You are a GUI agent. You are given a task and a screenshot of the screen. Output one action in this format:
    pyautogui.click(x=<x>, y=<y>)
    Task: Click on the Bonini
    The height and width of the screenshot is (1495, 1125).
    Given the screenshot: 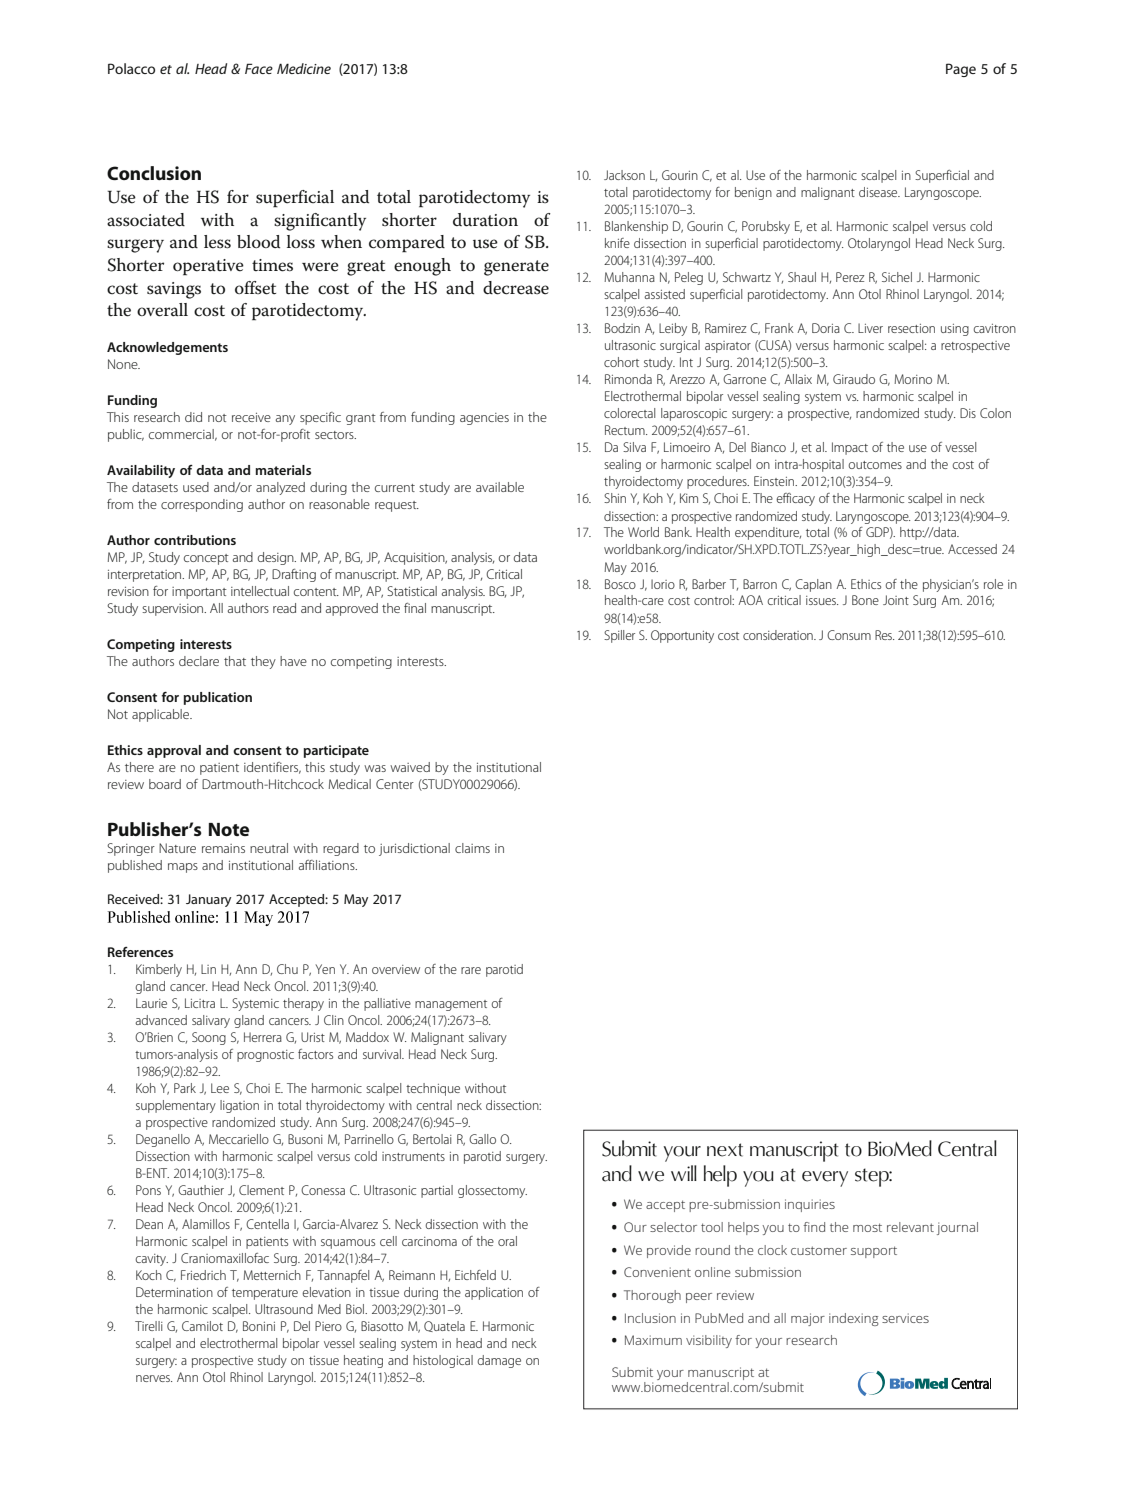 What is the action you would take?
    pyautogui.click(x=259, y=1326)
